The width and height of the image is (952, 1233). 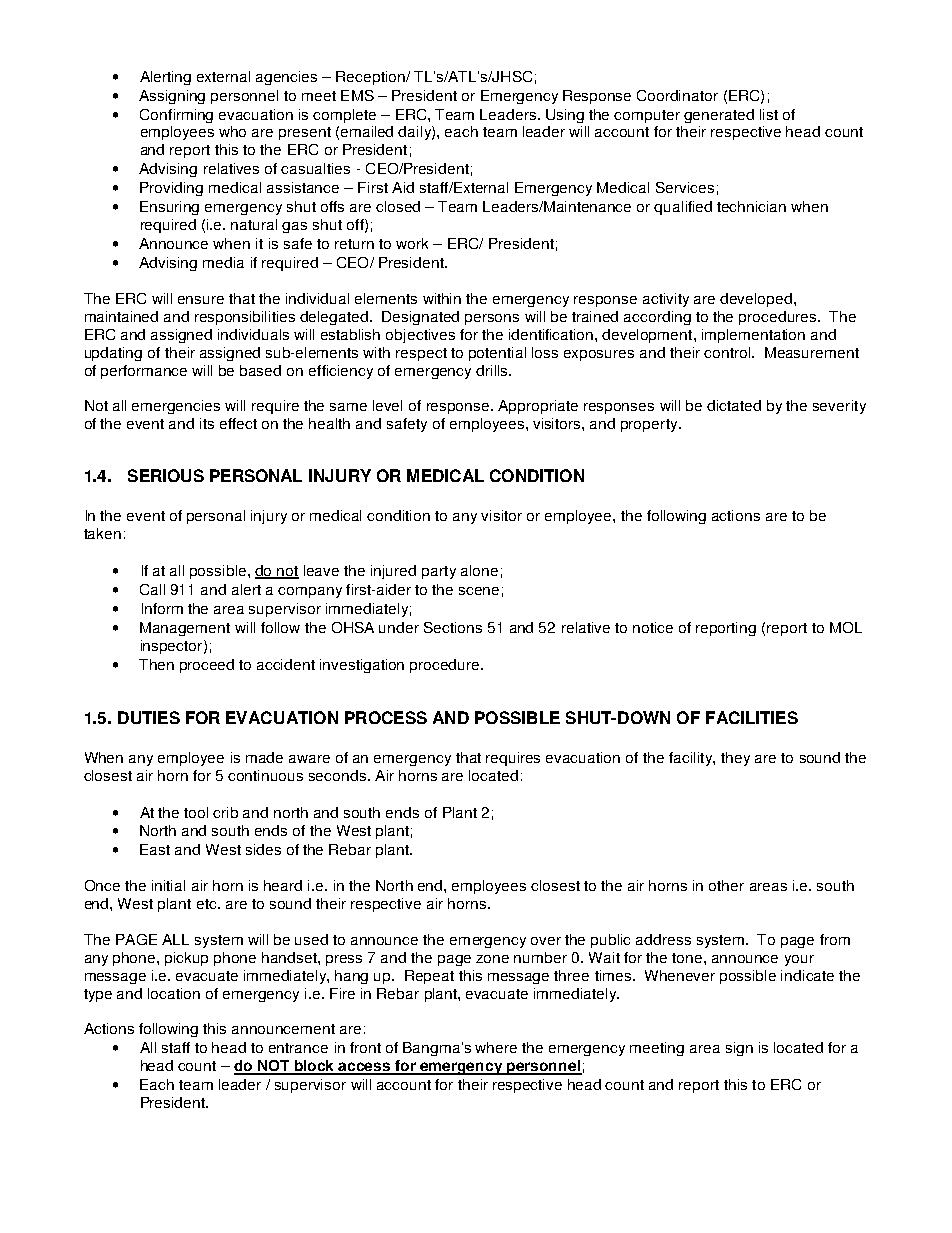 I want to click on MOL, so click(x=846, y=627).
